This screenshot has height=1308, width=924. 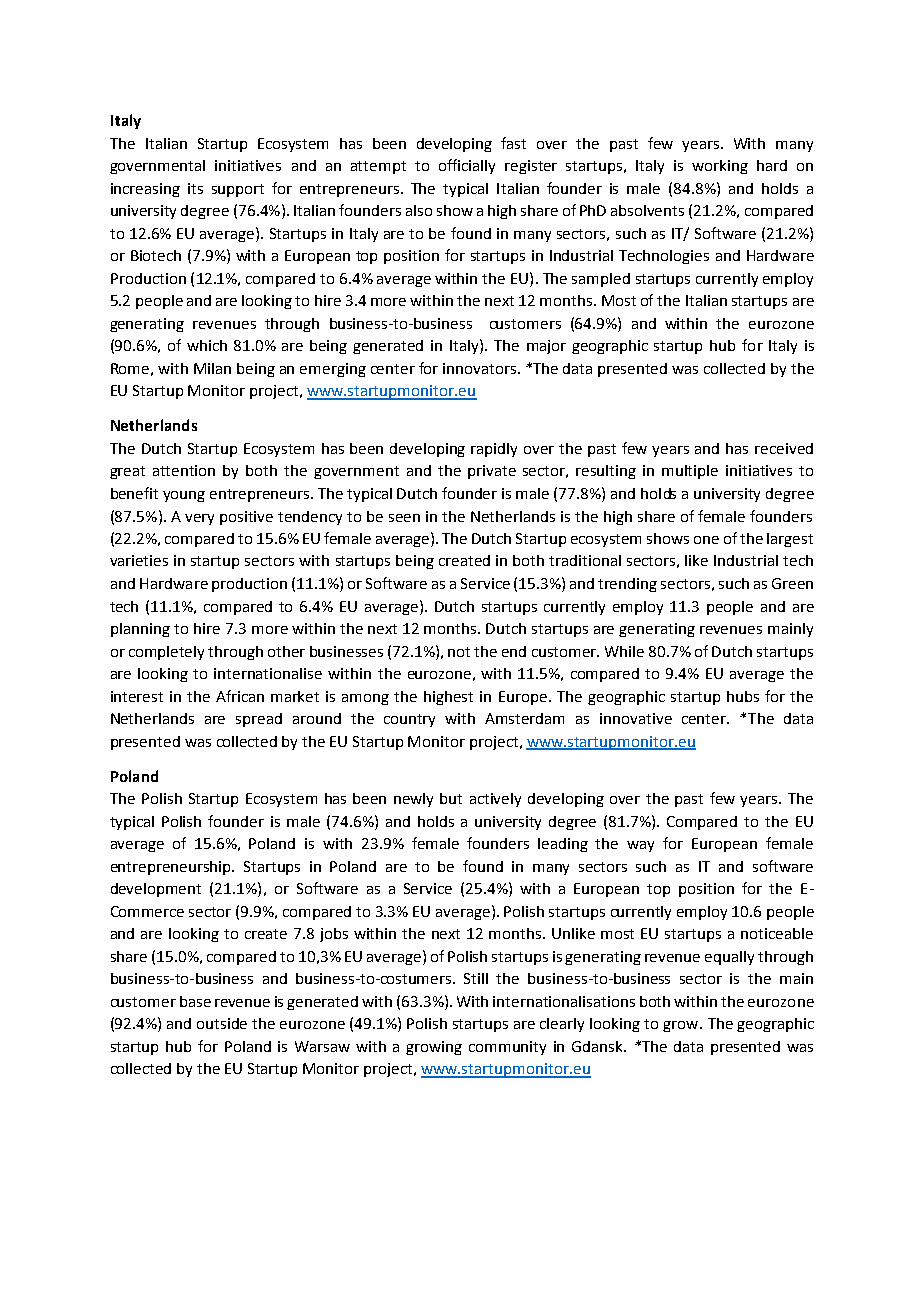 I want to click on but, so click(x=451, y=798).
